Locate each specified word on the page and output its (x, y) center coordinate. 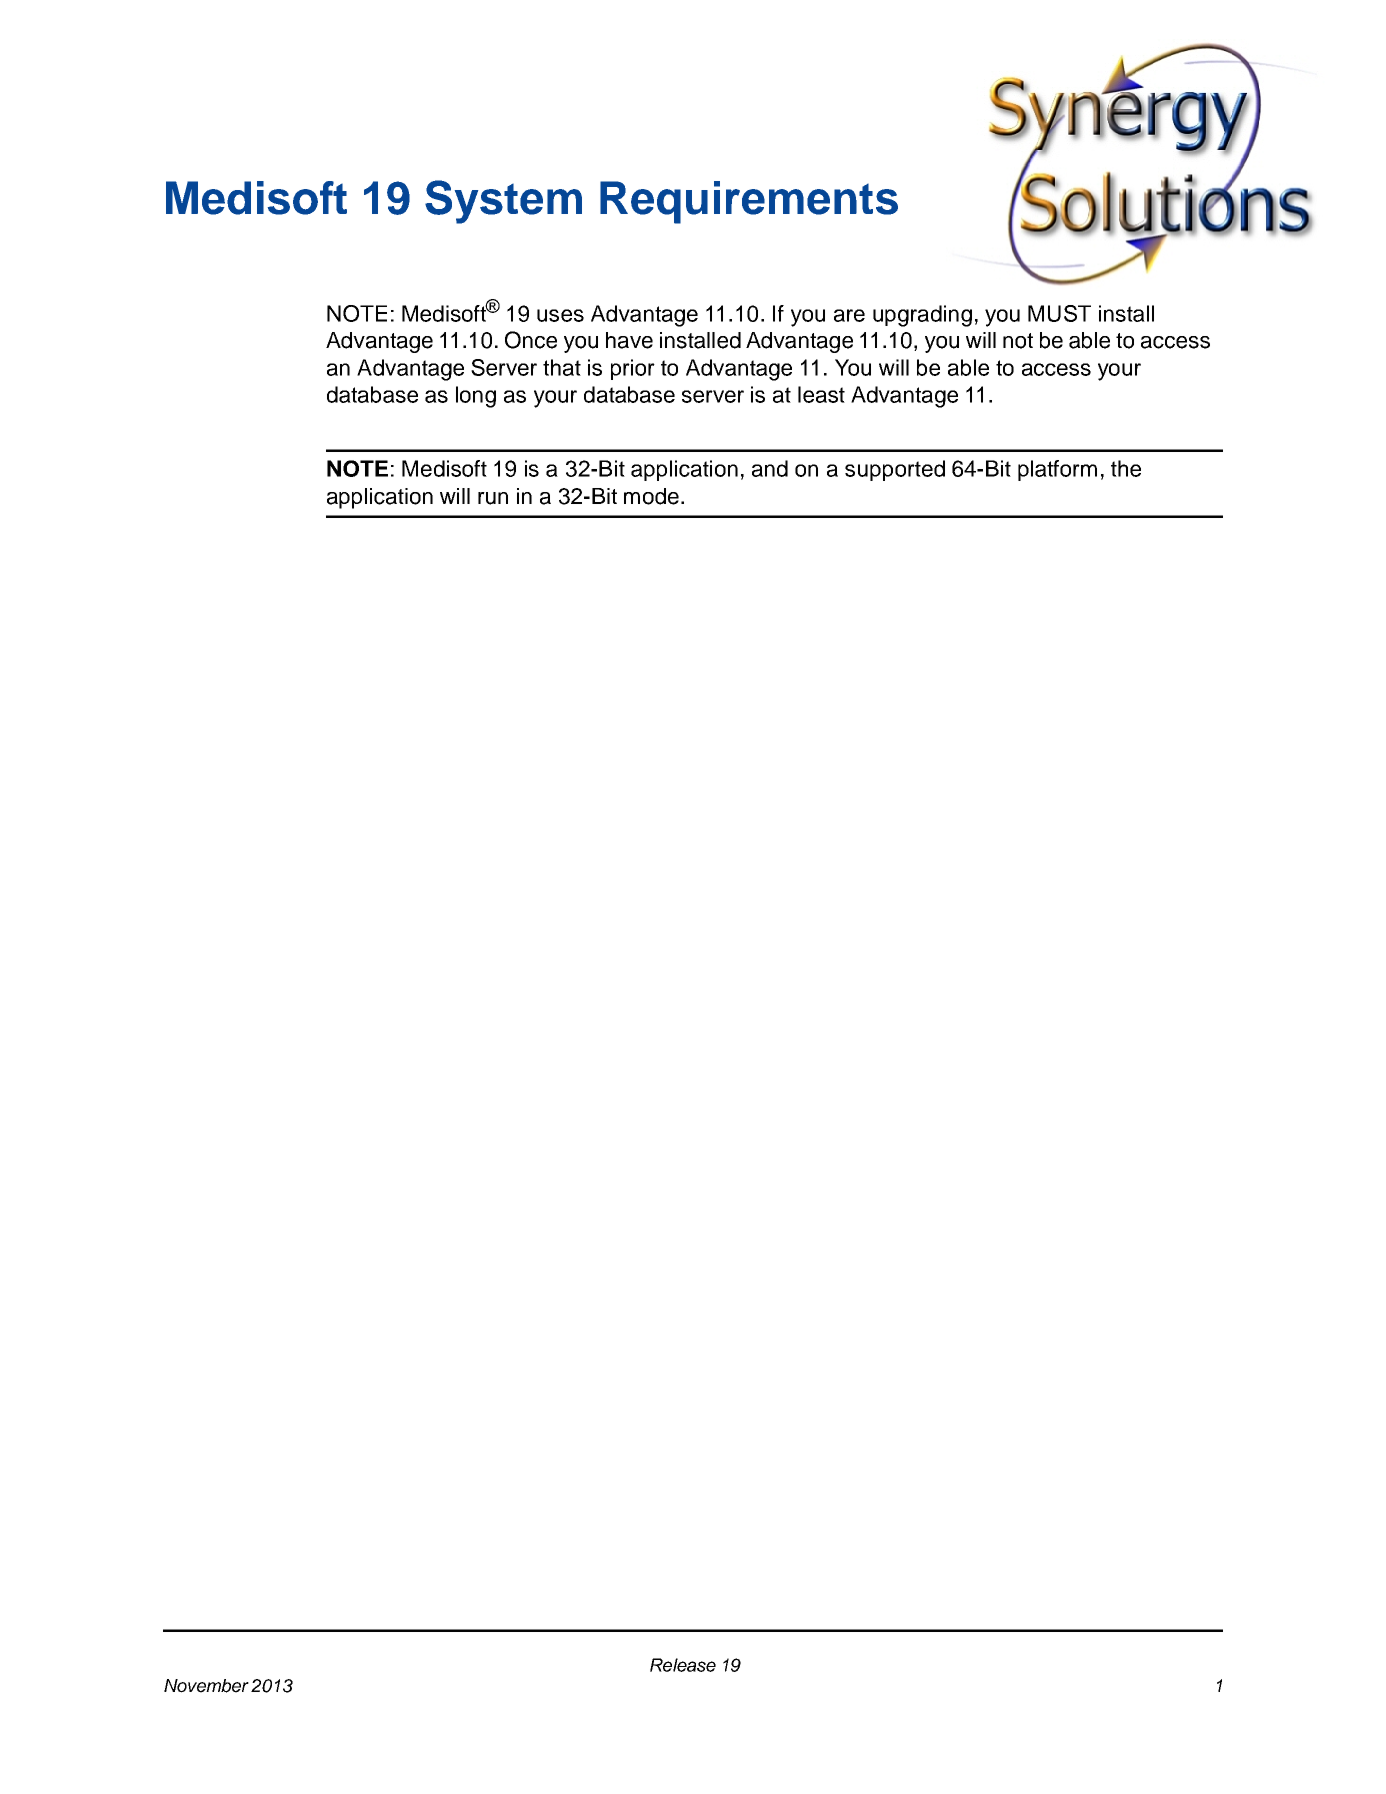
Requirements (749, 202)
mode (651, 496)
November (206, 1686)
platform (1057, 470)
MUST (1059, 313)
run (493, 498)
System (503, 202)
